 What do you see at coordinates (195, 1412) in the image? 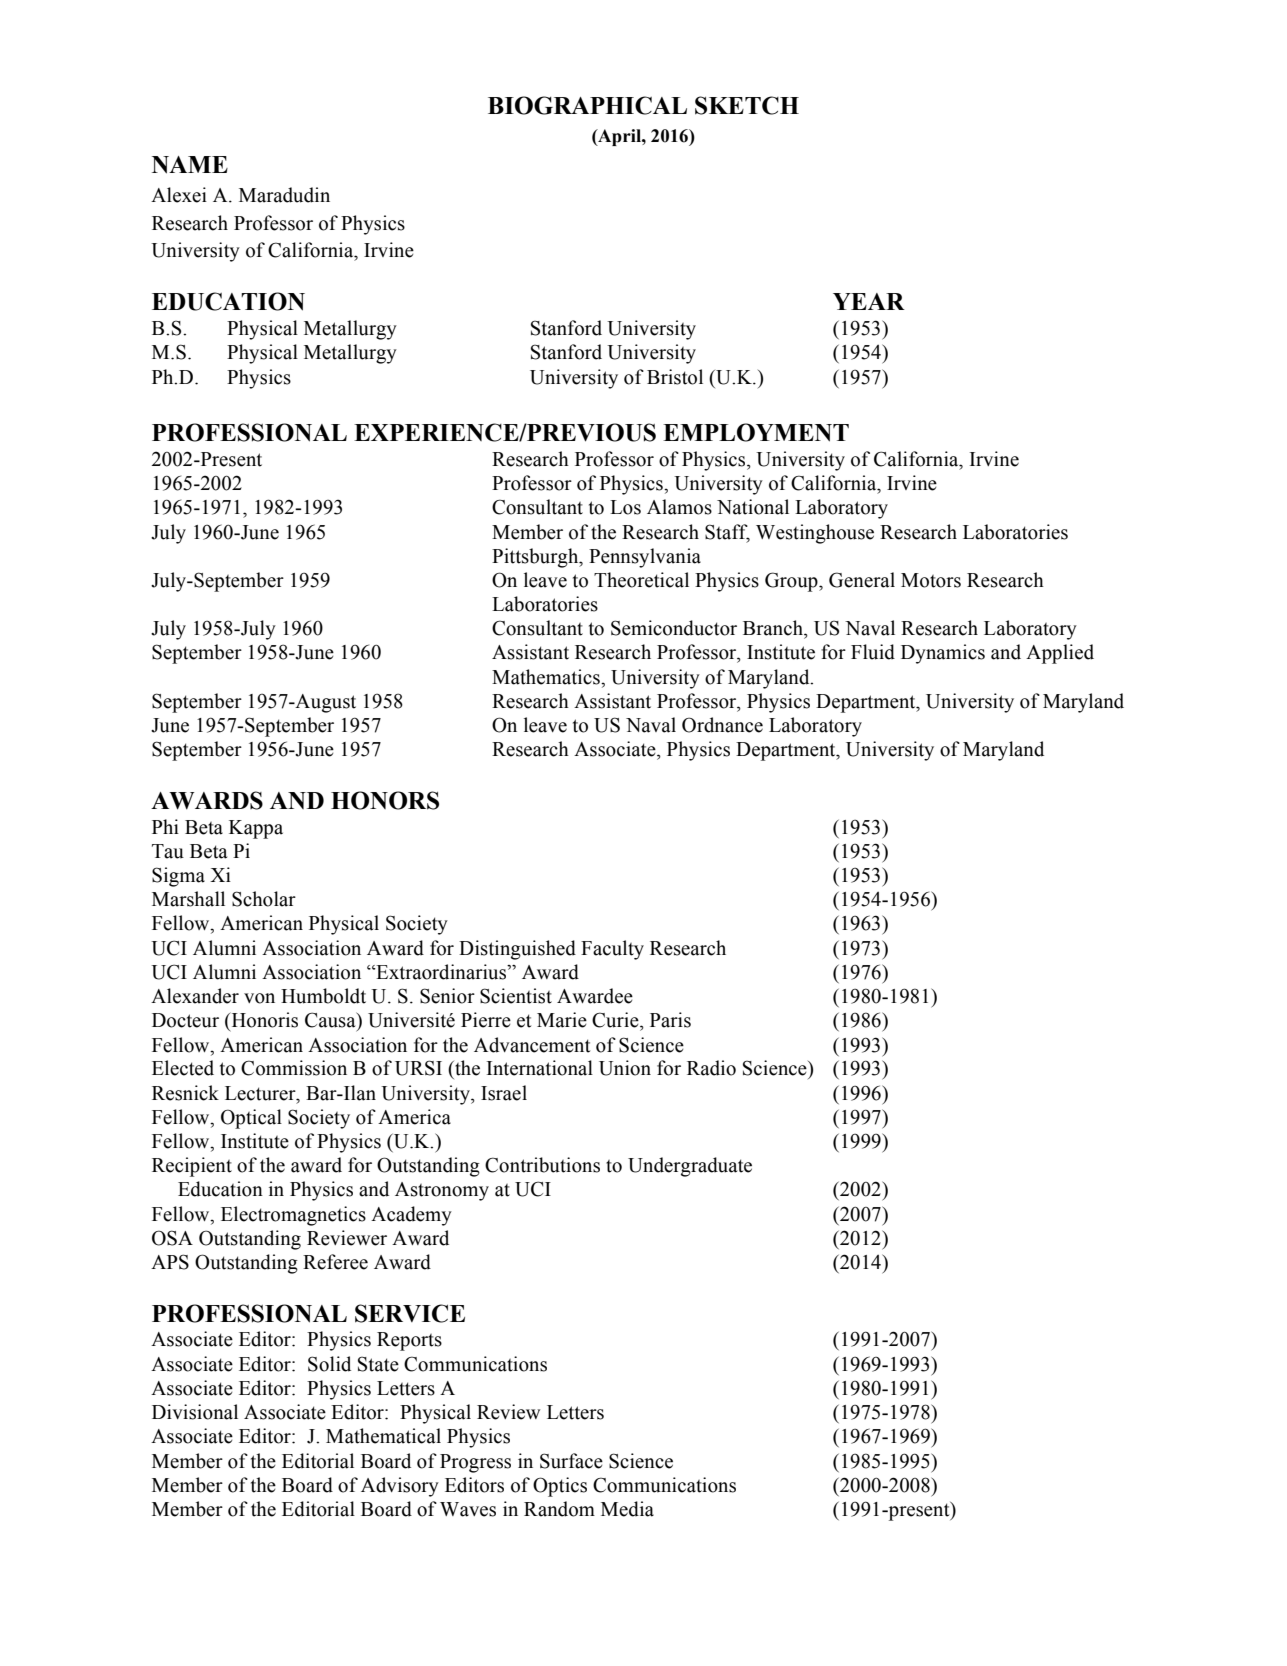
I see `Divisional` at bounding box center [195, 1412].
